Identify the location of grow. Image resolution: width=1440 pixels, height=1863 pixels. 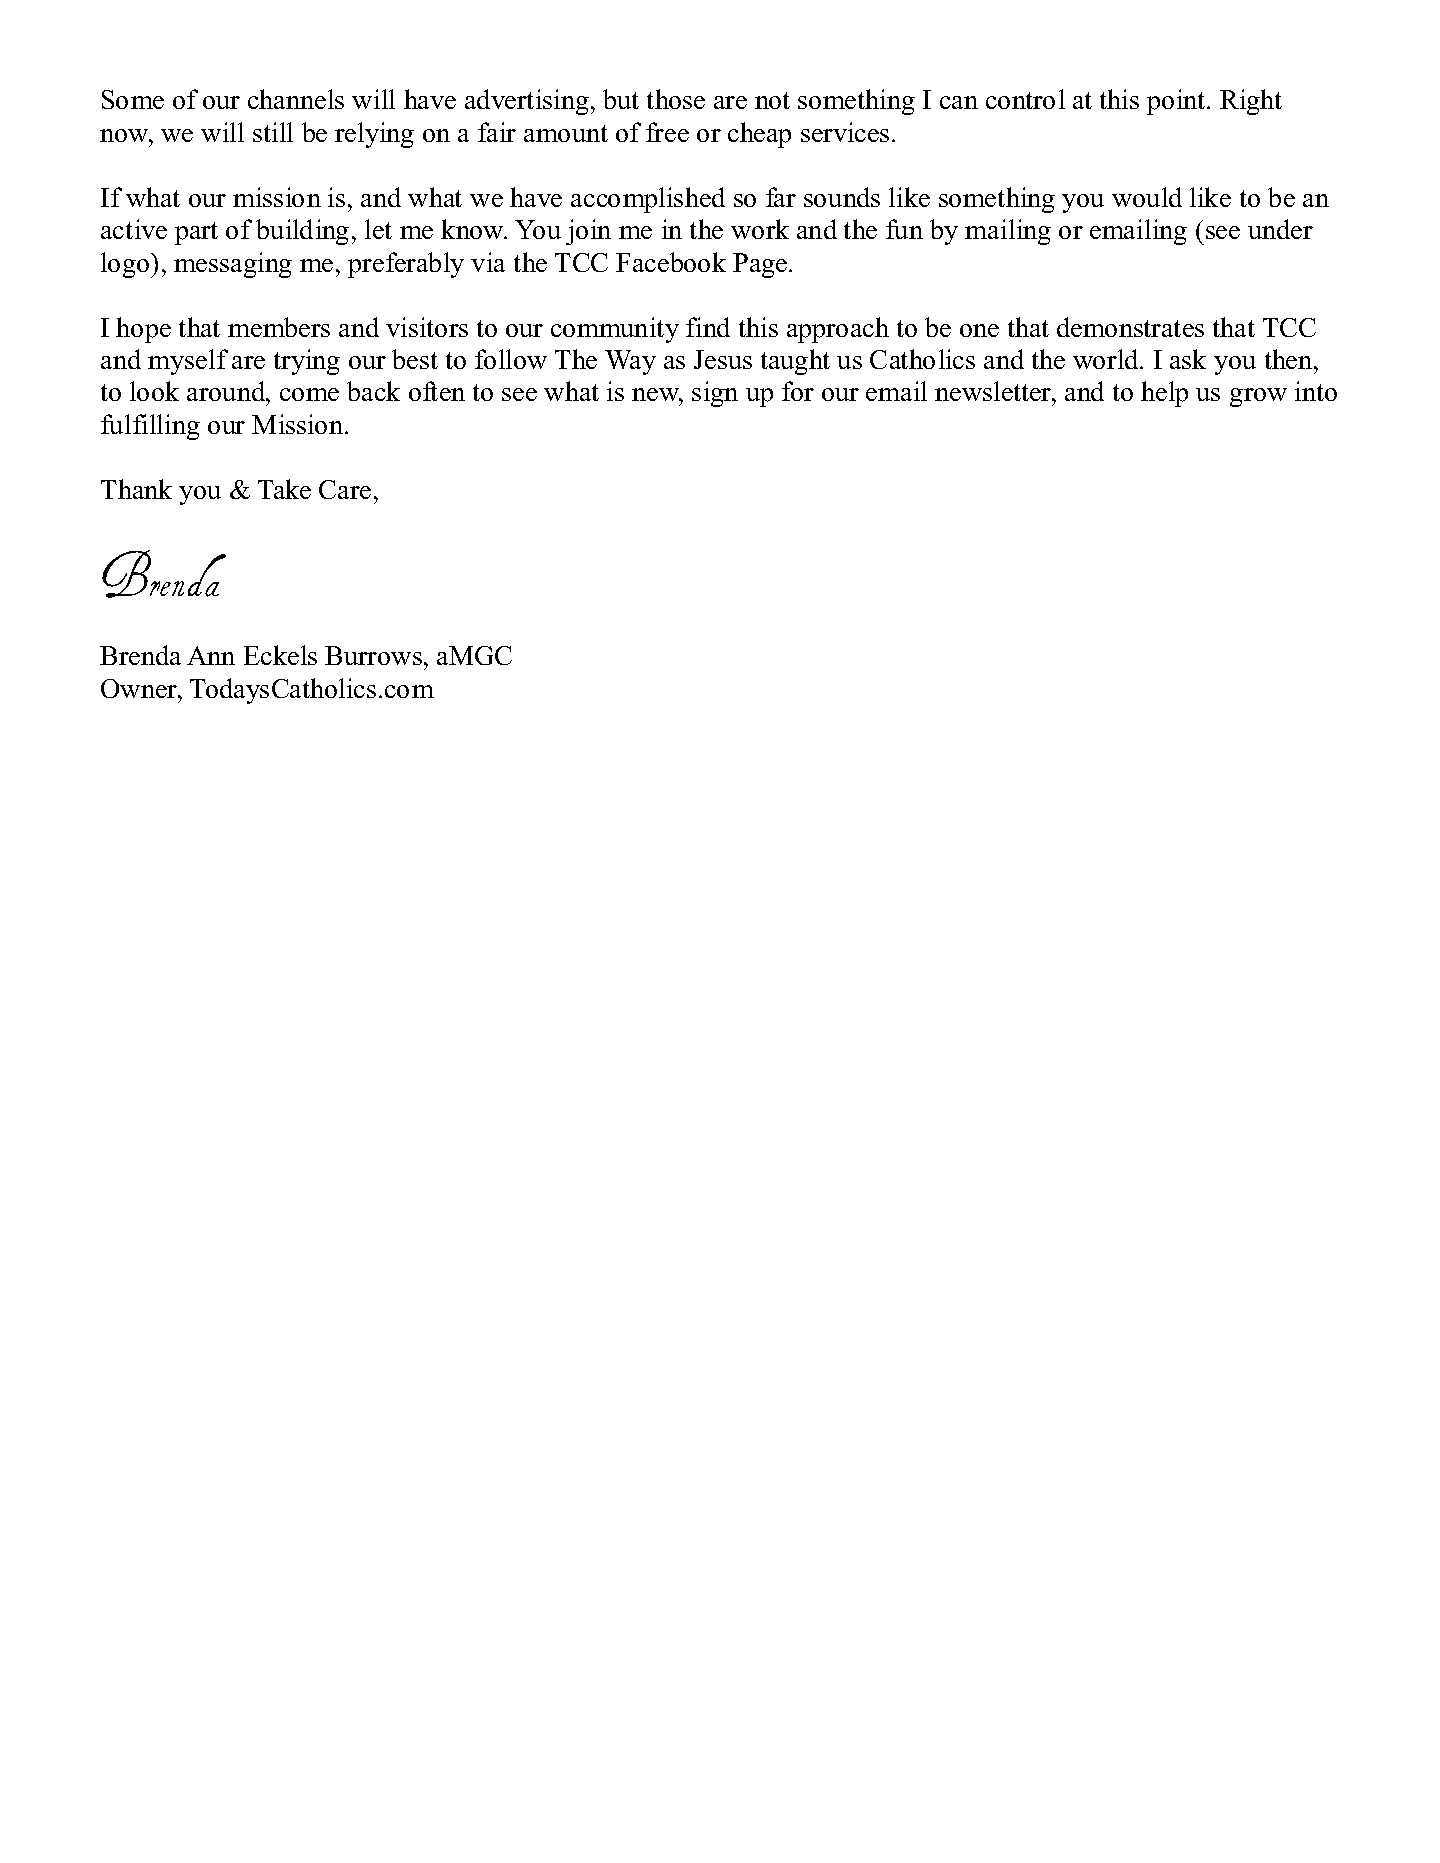
(1258, 397).
